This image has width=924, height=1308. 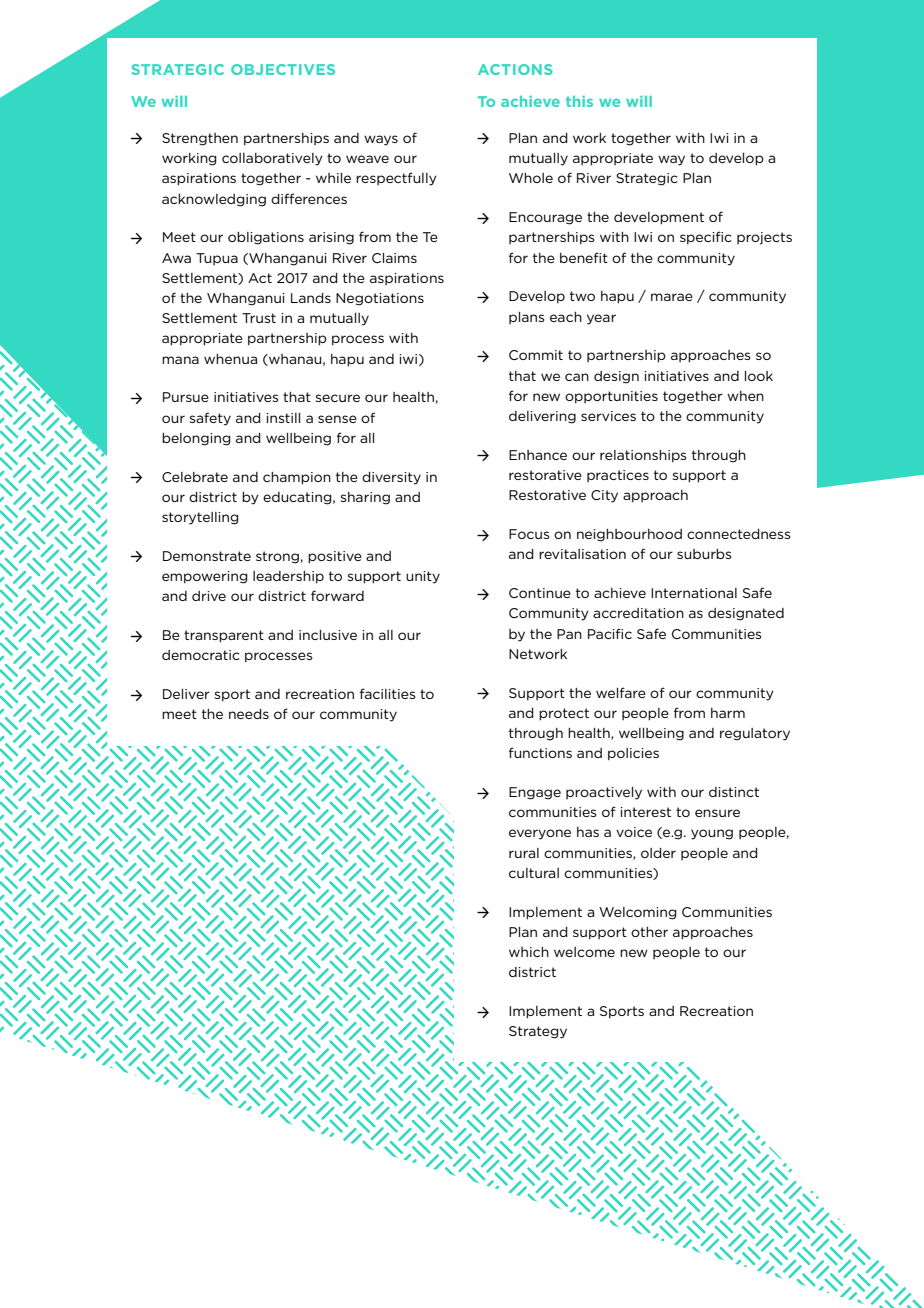 I want to click on which, so click(x=529, y=952).
